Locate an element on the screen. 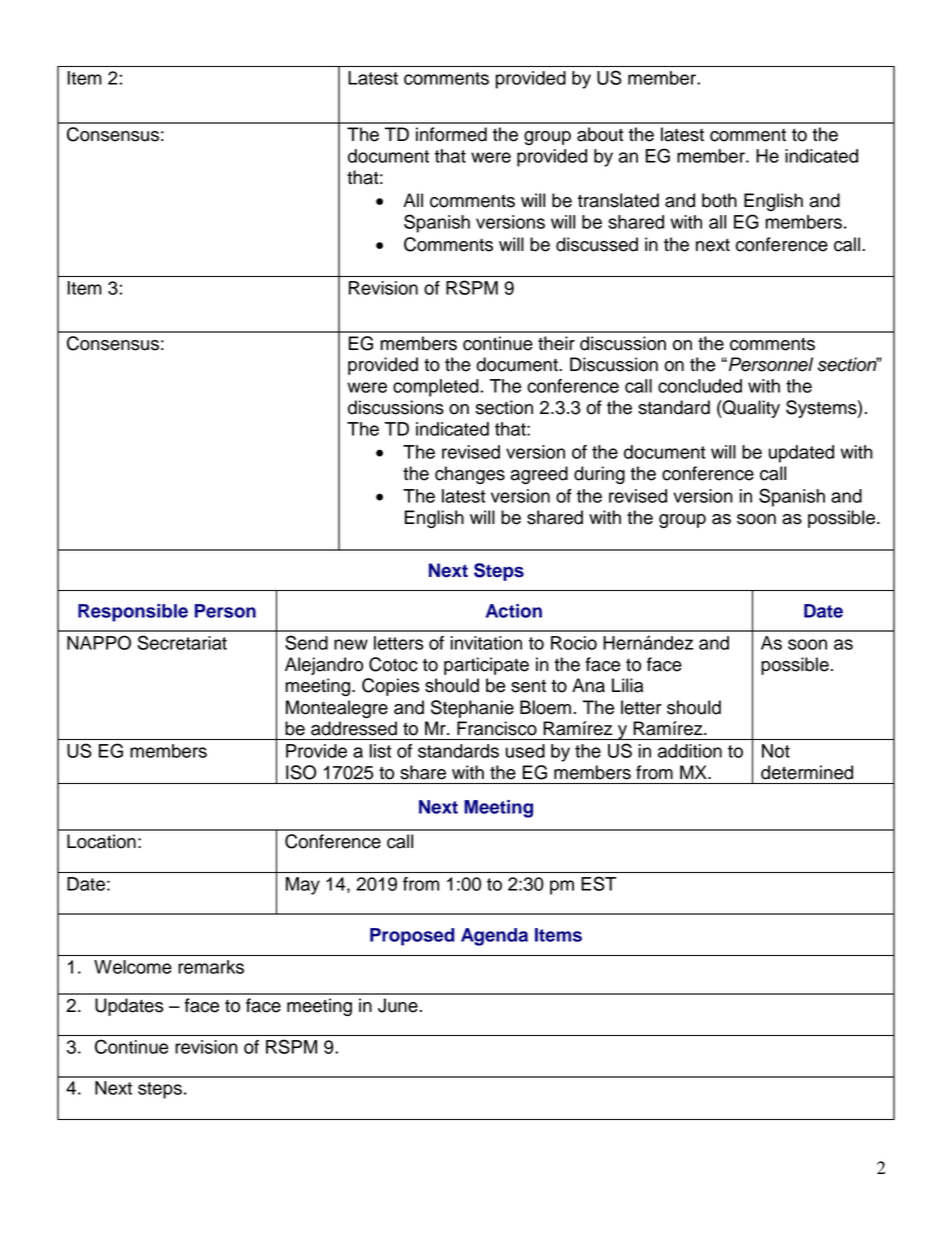 This screenshot has height=1233, width=952. informed is located at coordinates (451, 134).
